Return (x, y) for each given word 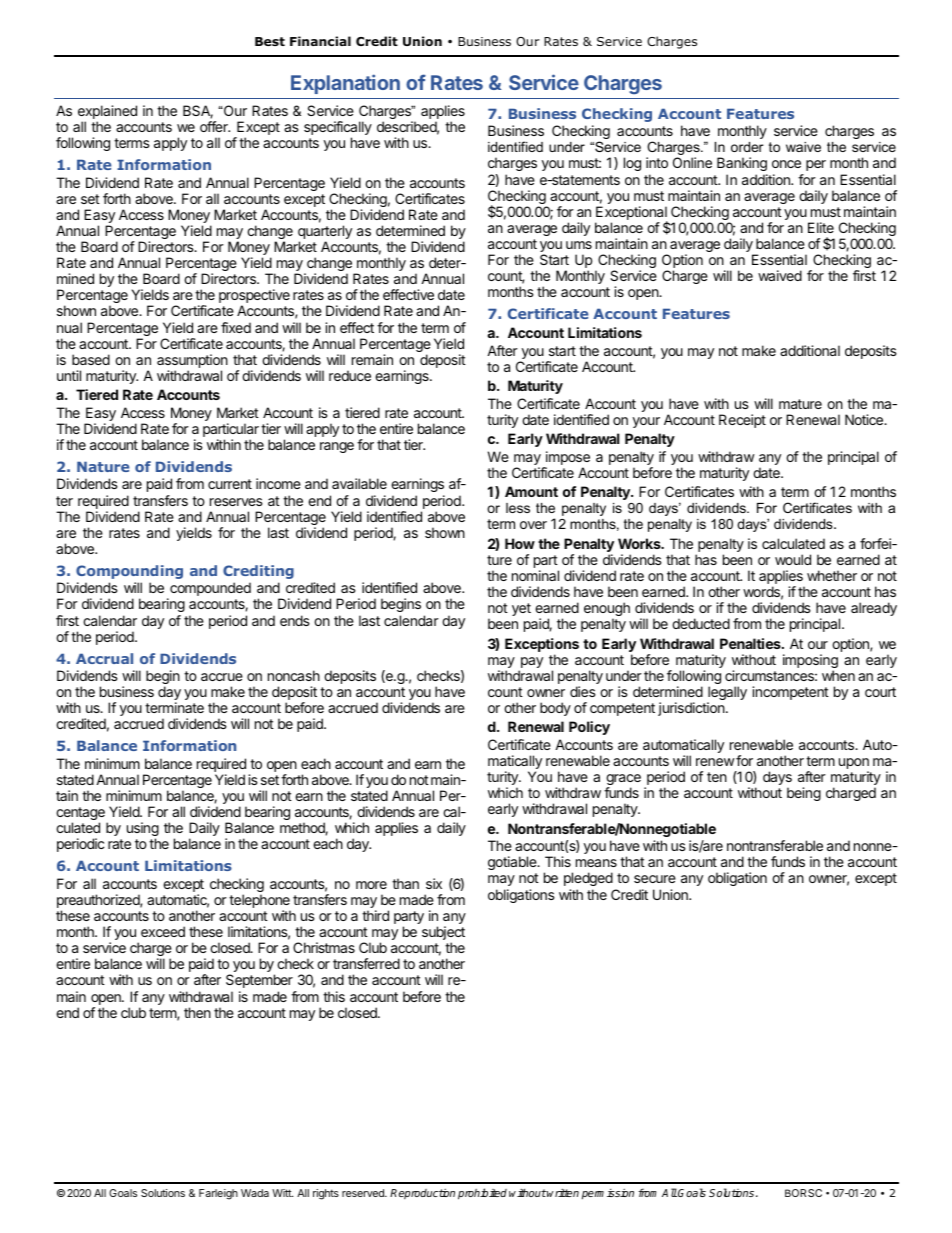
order (747, 147)
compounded (209, 590)
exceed (163, 931)
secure (655, 879)
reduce (350, 375)
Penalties (751, 643)
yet (521, 609)
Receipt (742, 421)
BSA (198, 112)
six (434, 883)
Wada (255, 1193)
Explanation (345, 84)
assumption (192, 362)
